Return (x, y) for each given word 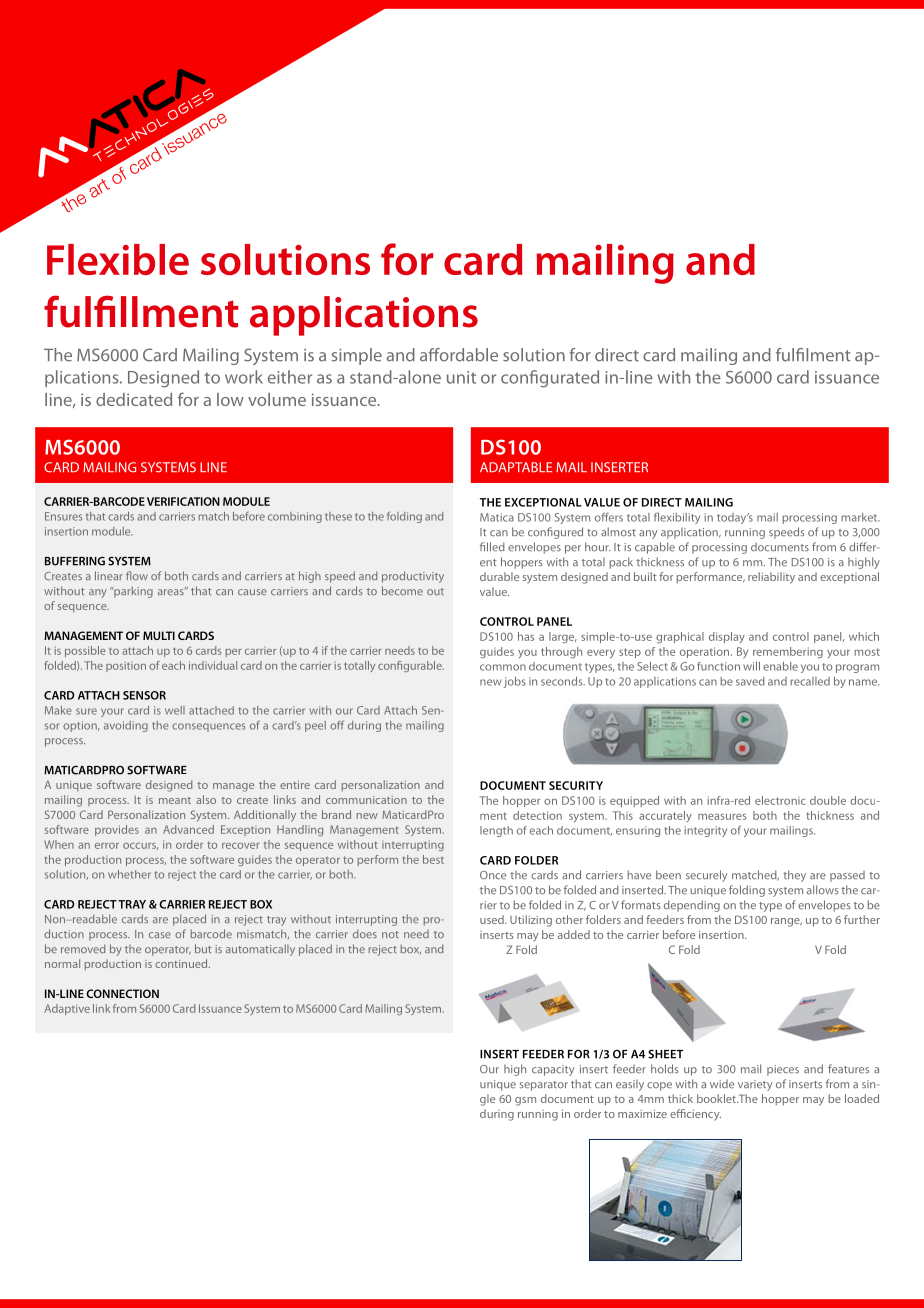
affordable (459, 355)
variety (755, 1085)
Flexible (118, 259)
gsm (525, 1101)
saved (750, 681)
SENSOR (144, 695)
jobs (514, 682)
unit (461, 377)
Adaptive (67, 1009)
